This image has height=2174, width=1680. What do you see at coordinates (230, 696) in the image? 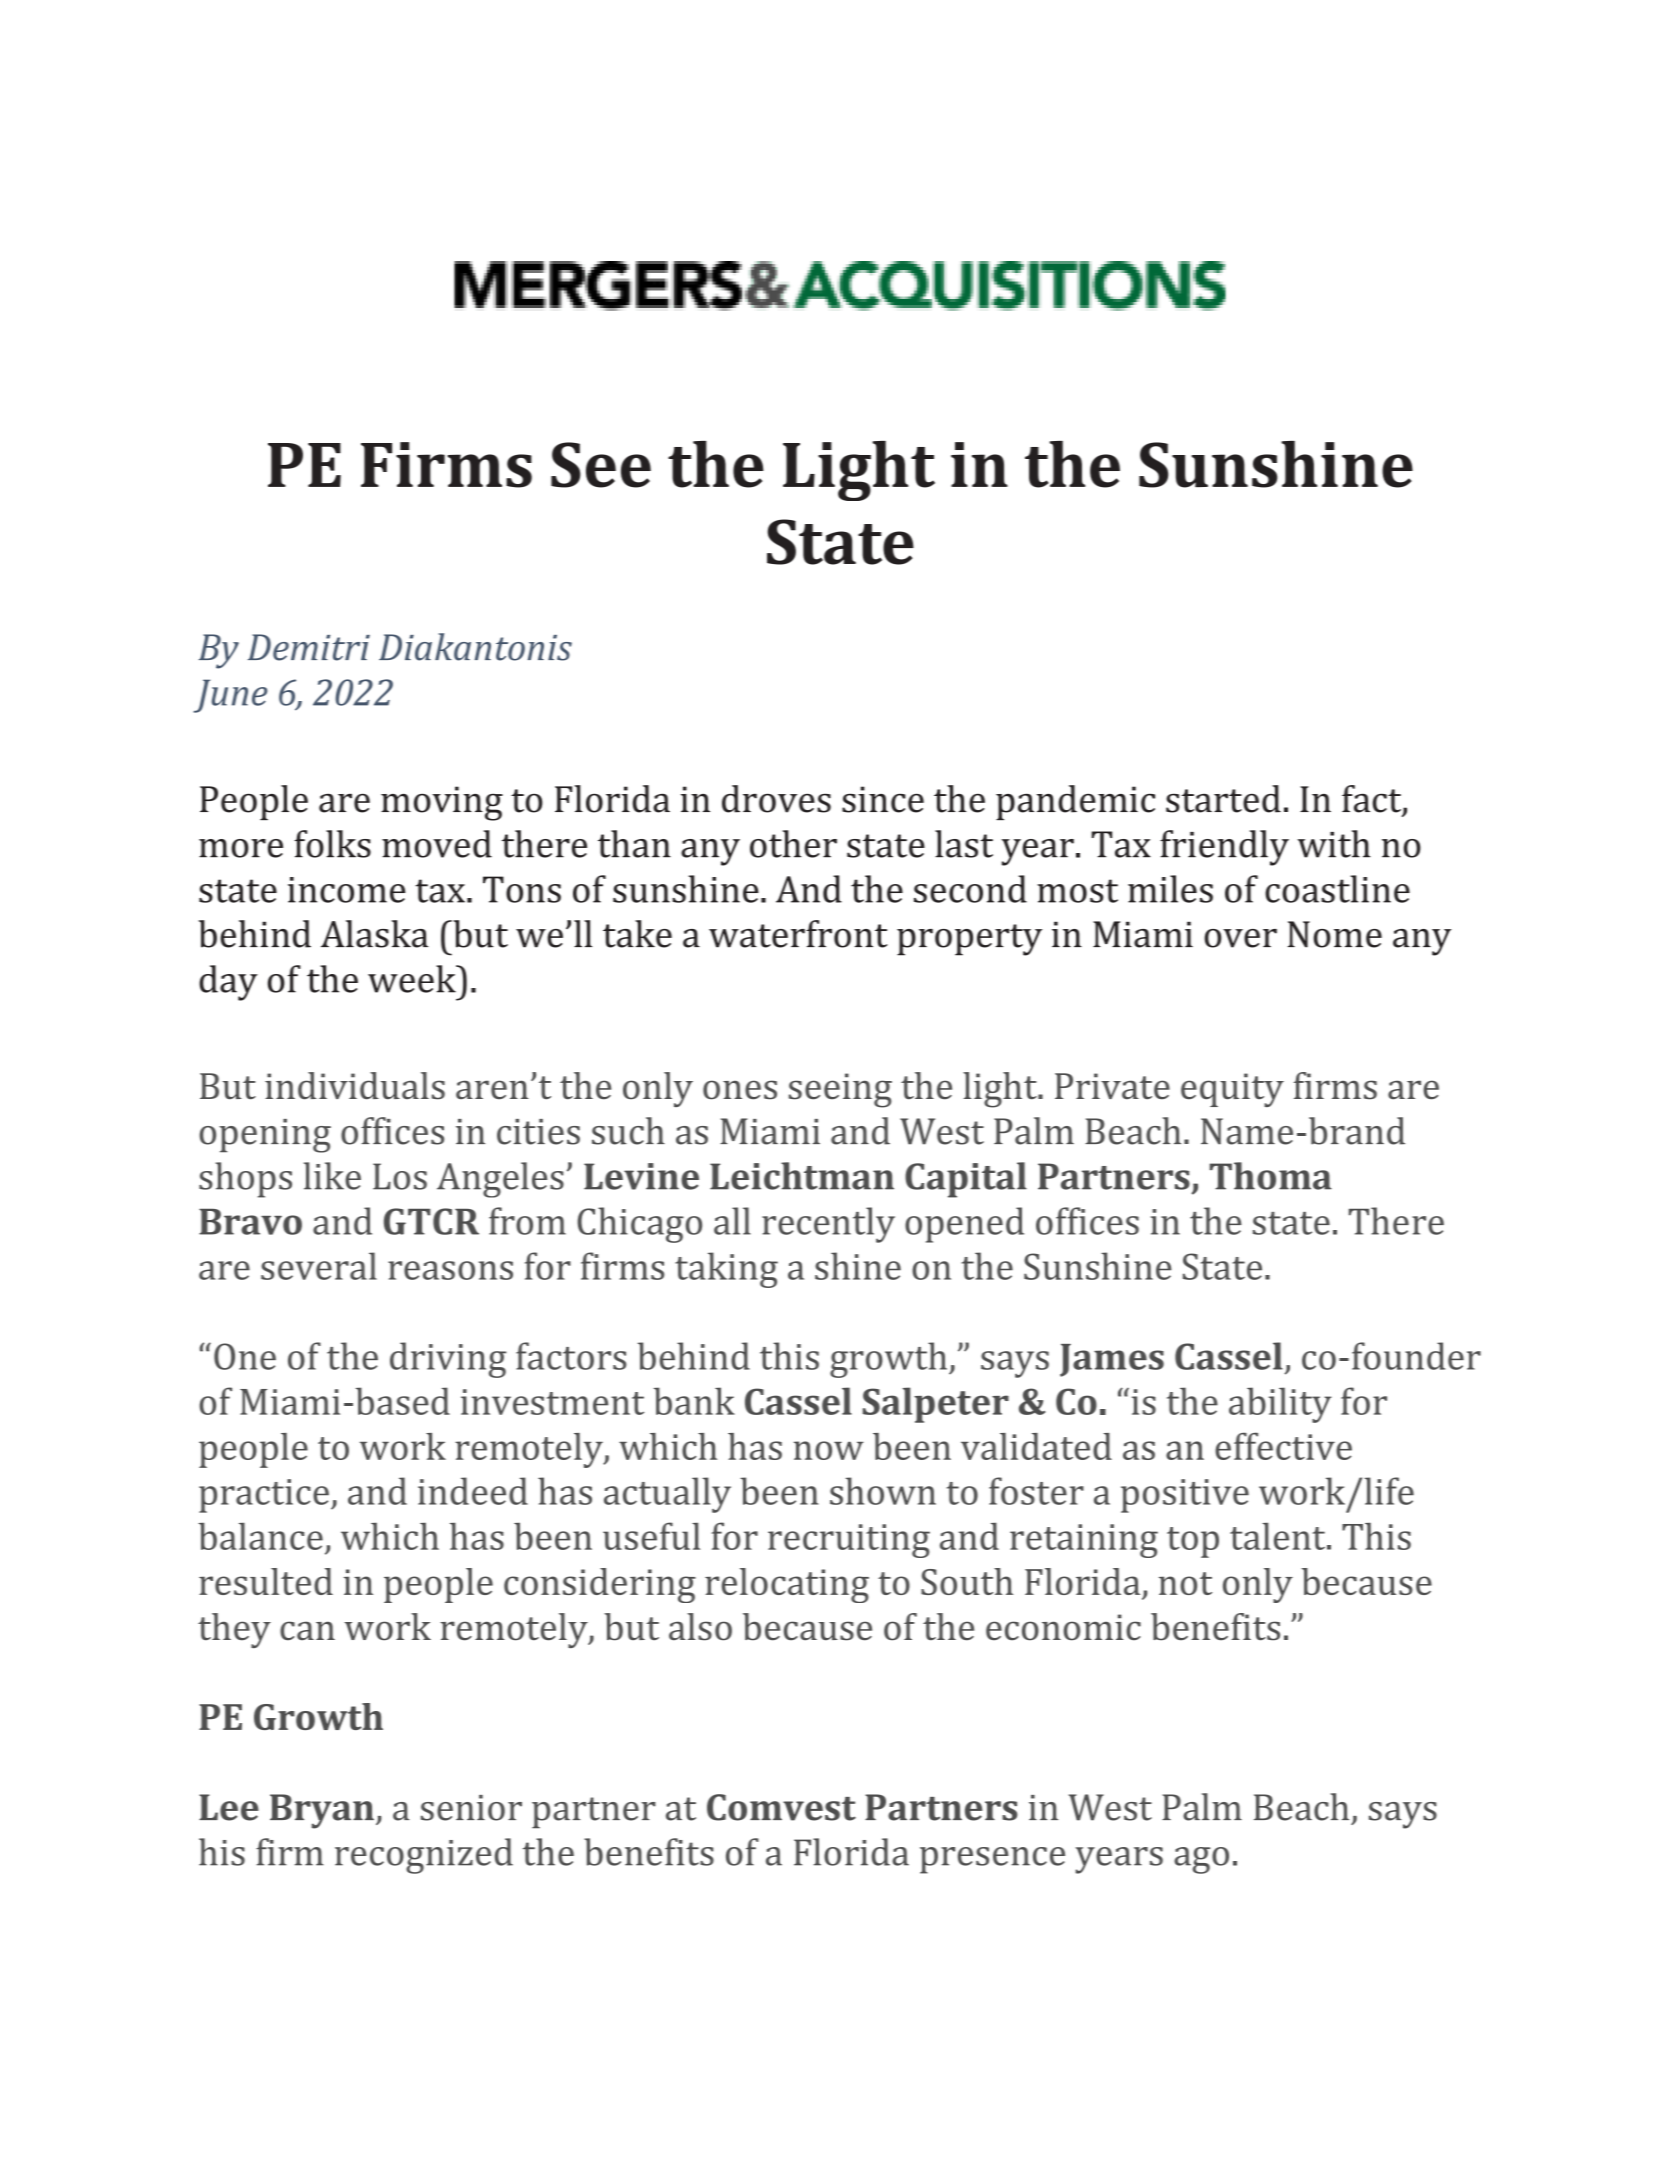
I see `June` at bounding box center [230, 696].
